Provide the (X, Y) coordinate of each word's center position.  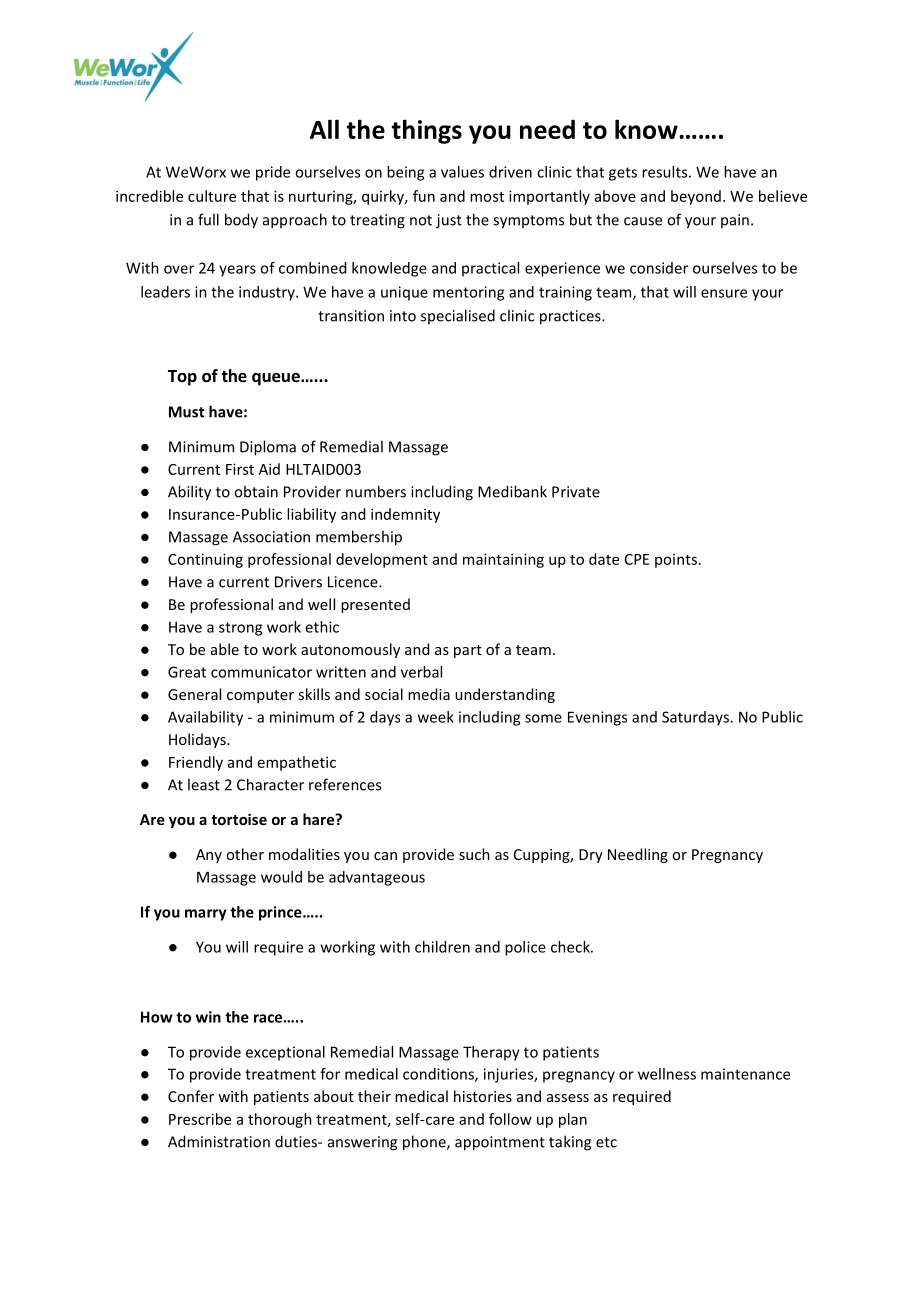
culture (212, 196)
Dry (591, 856)
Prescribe (200, 1119)
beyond (696, 197)
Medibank (512, 491)
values (462, 172)
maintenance (745, 1074)
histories (483, 1096)
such (474, 854)
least (204, 784)
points (676, 561)
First (240, 469)
